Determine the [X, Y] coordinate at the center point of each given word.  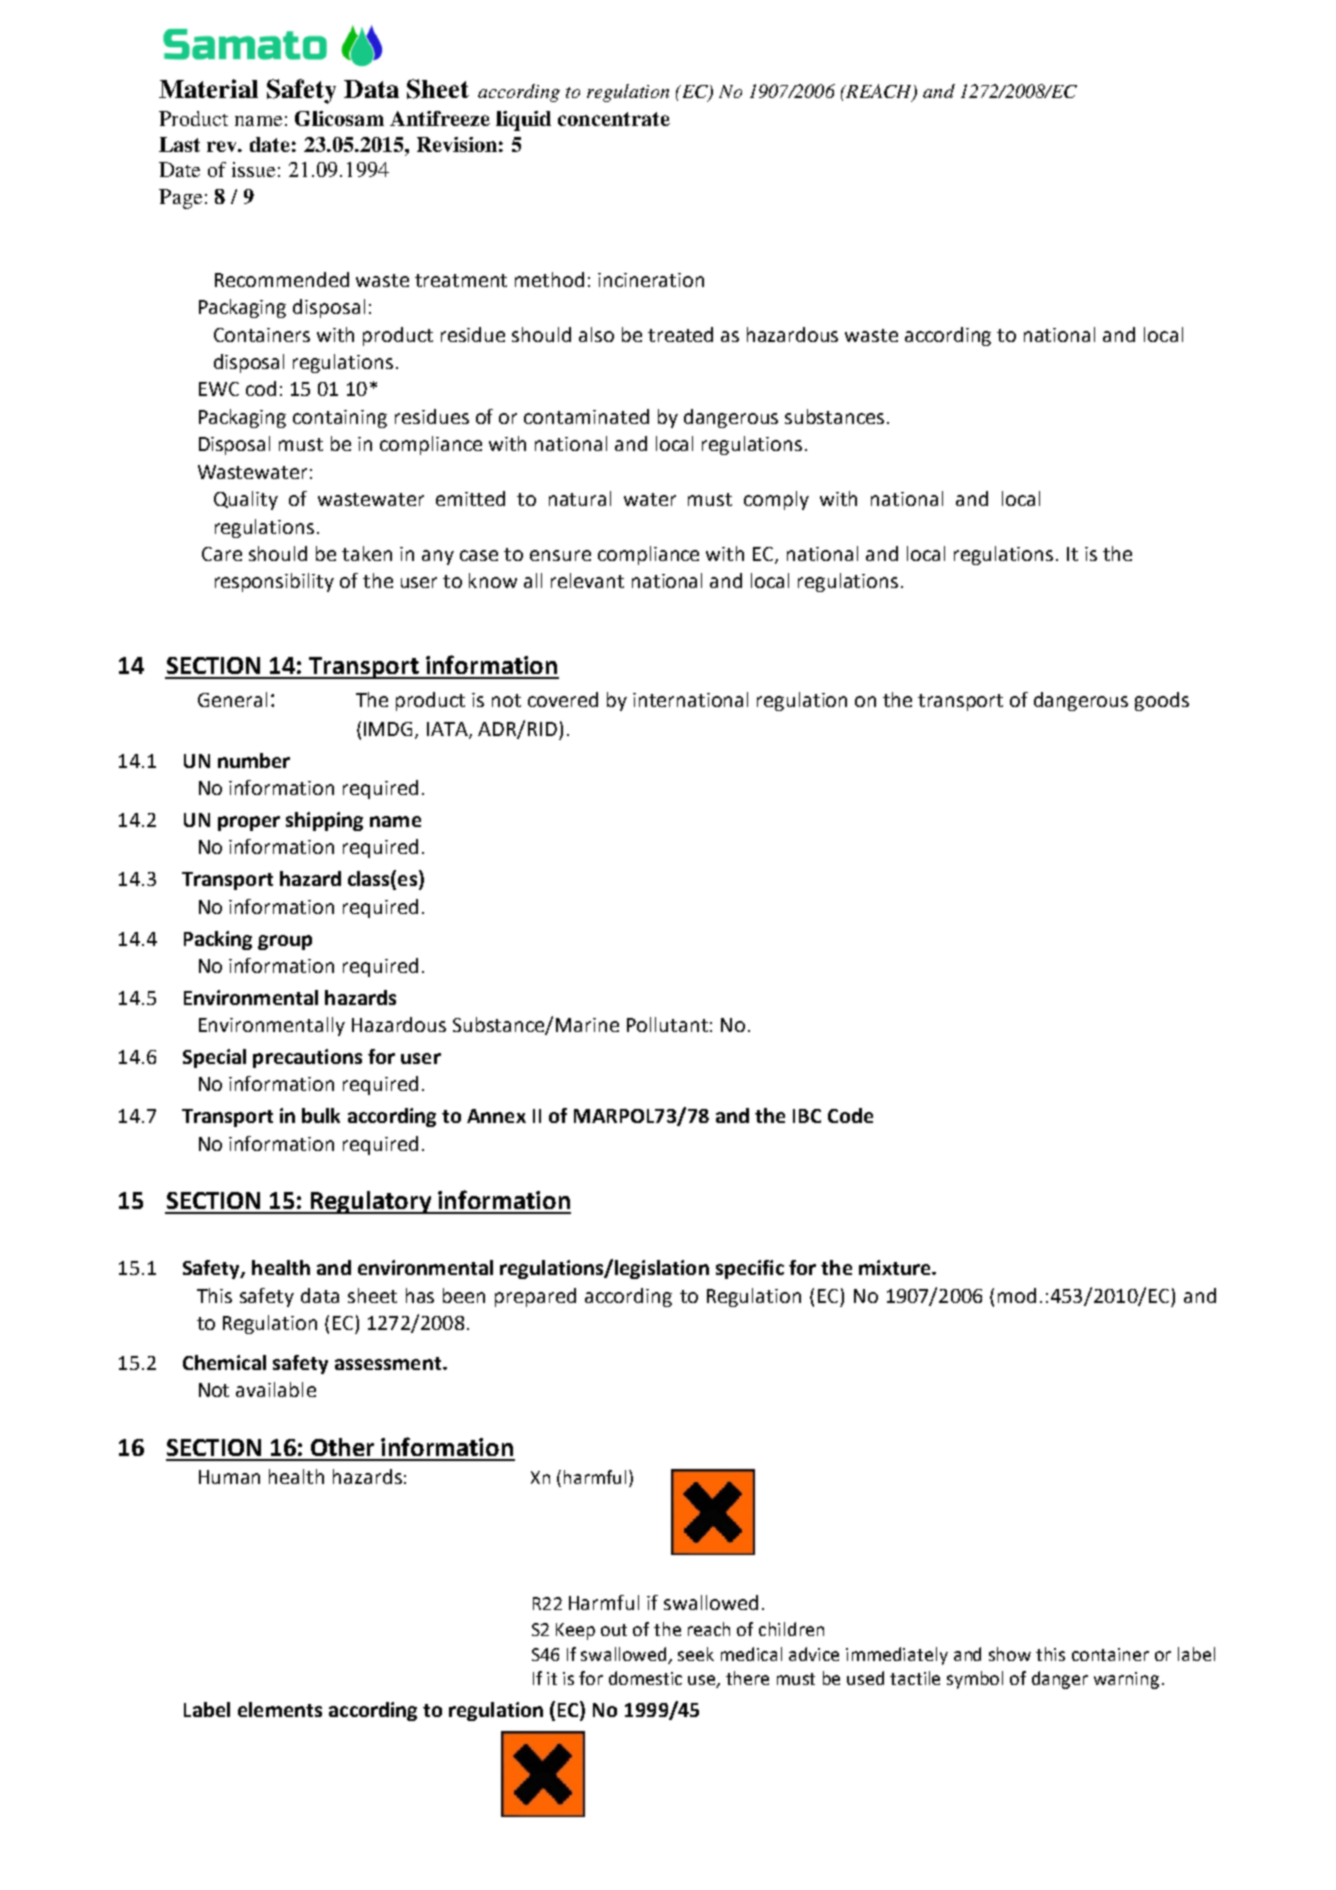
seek [696, 1654]
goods [1162, 701]
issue [253, 169]
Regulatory [371, 1202]
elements [280, 1709]
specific [750, 1269]
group [285, 942]
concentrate [614, 119]
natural [580, 498]
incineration [651, 280]
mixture [896, 1267]
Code [850, 1115]
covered [563, 699]
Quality [246, 500]
